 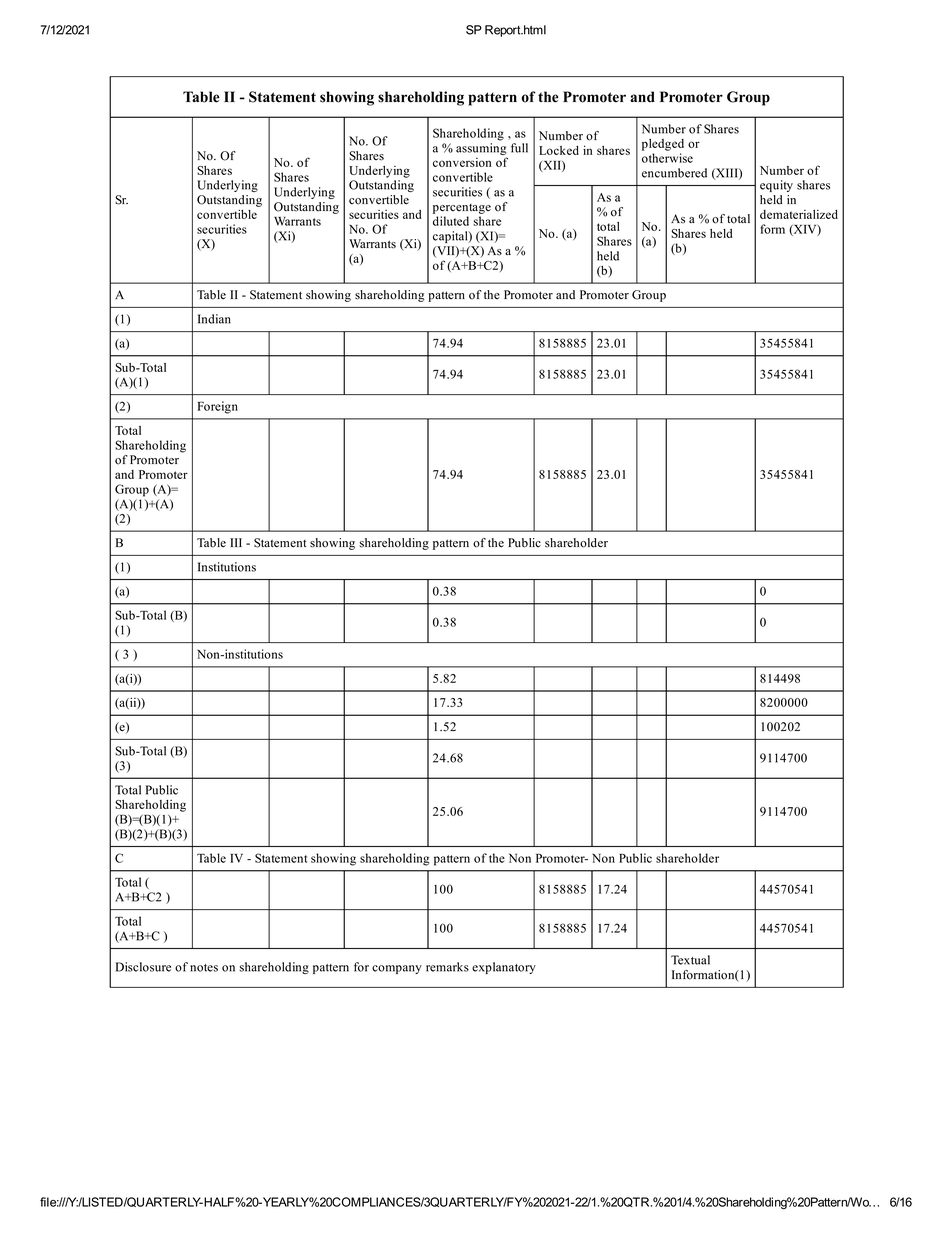 I want to click on notes, so click(x=204, y=968).
